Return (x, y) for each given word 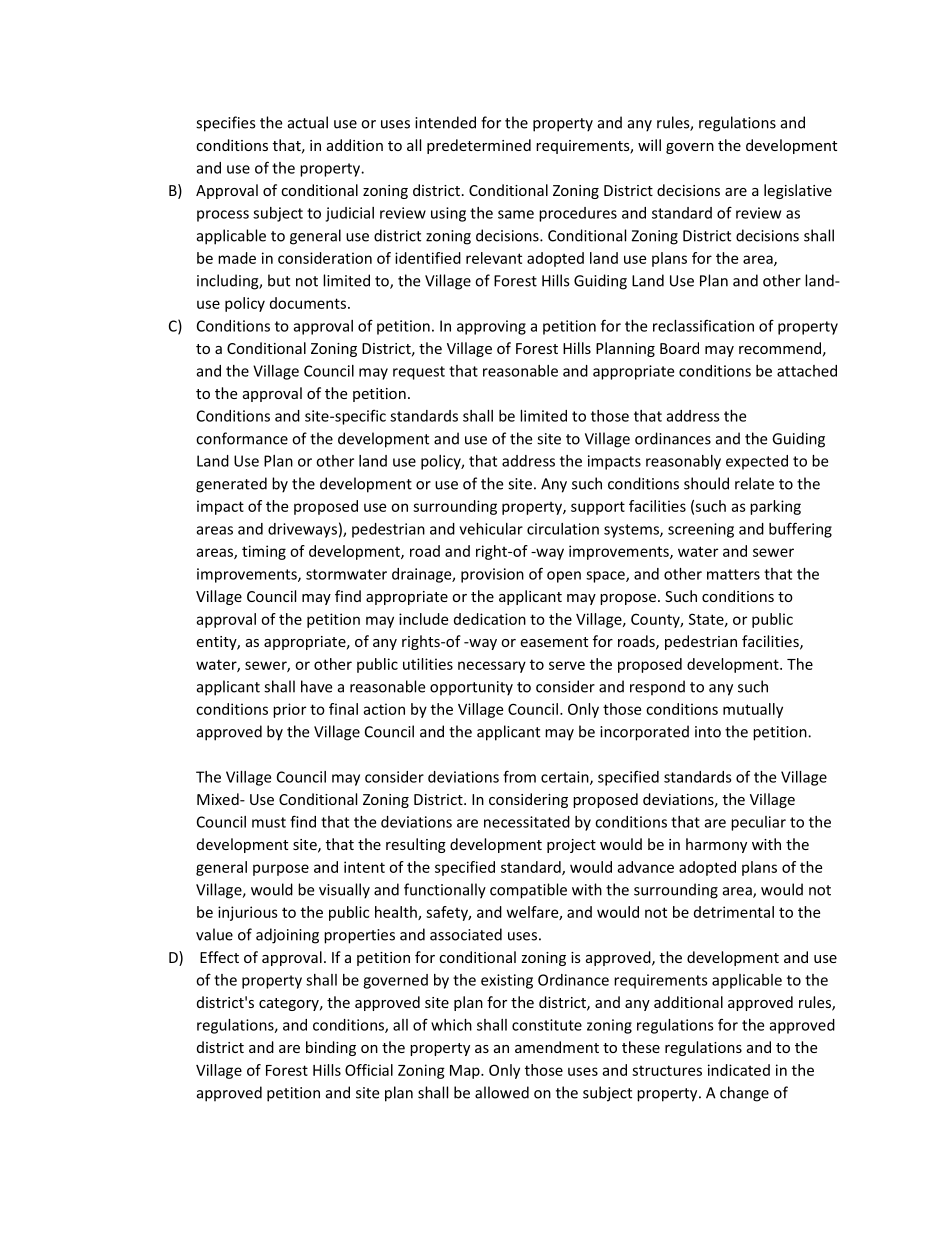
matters (733, 574)
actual (308, 122)
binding (331, 1048)
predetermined (479, 146)
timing (264, 552)
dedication (490, 619)
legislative (798, 191)
